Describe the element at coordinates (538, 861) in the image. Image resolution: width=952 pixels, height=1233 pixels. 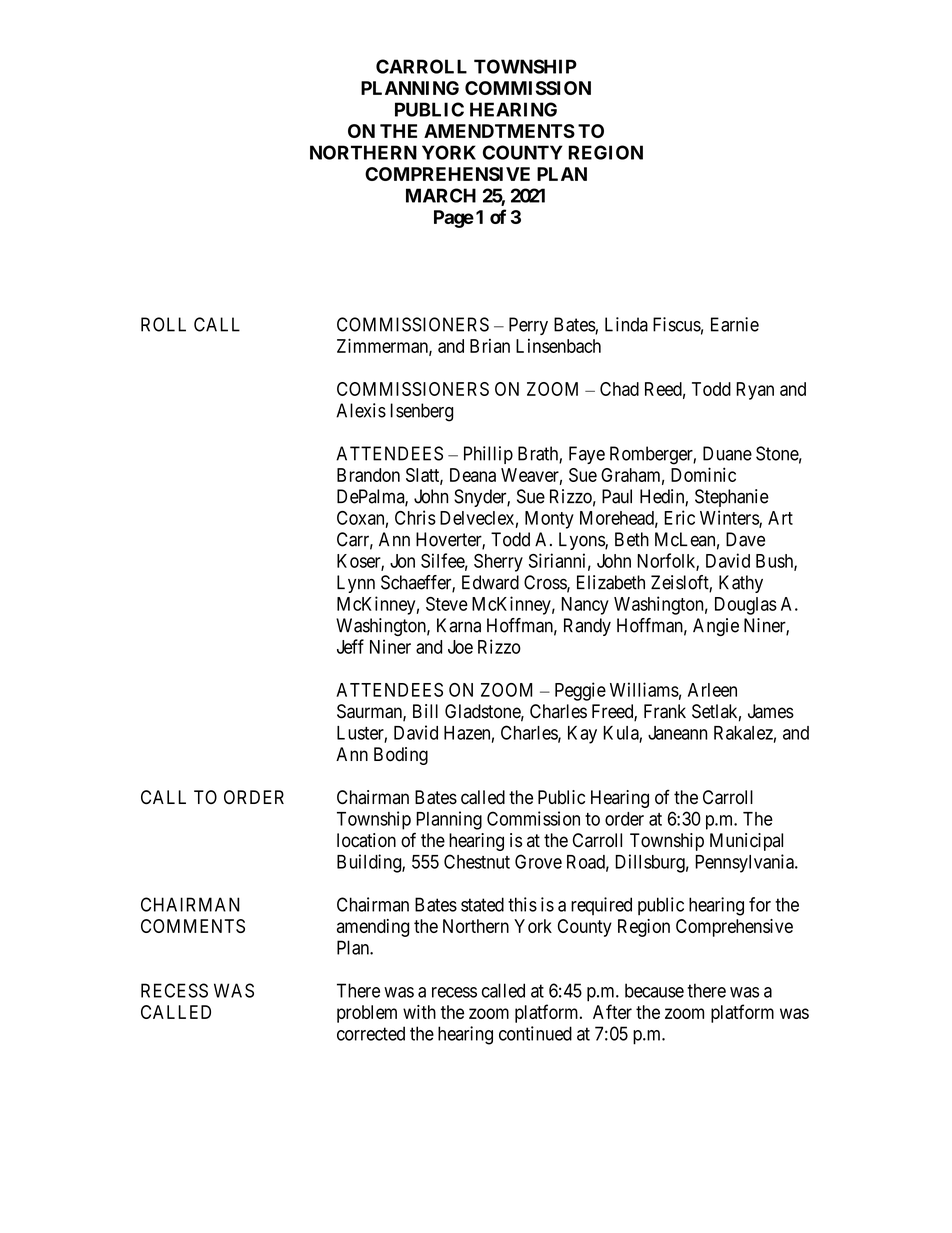
I see `Grove` at that location.
